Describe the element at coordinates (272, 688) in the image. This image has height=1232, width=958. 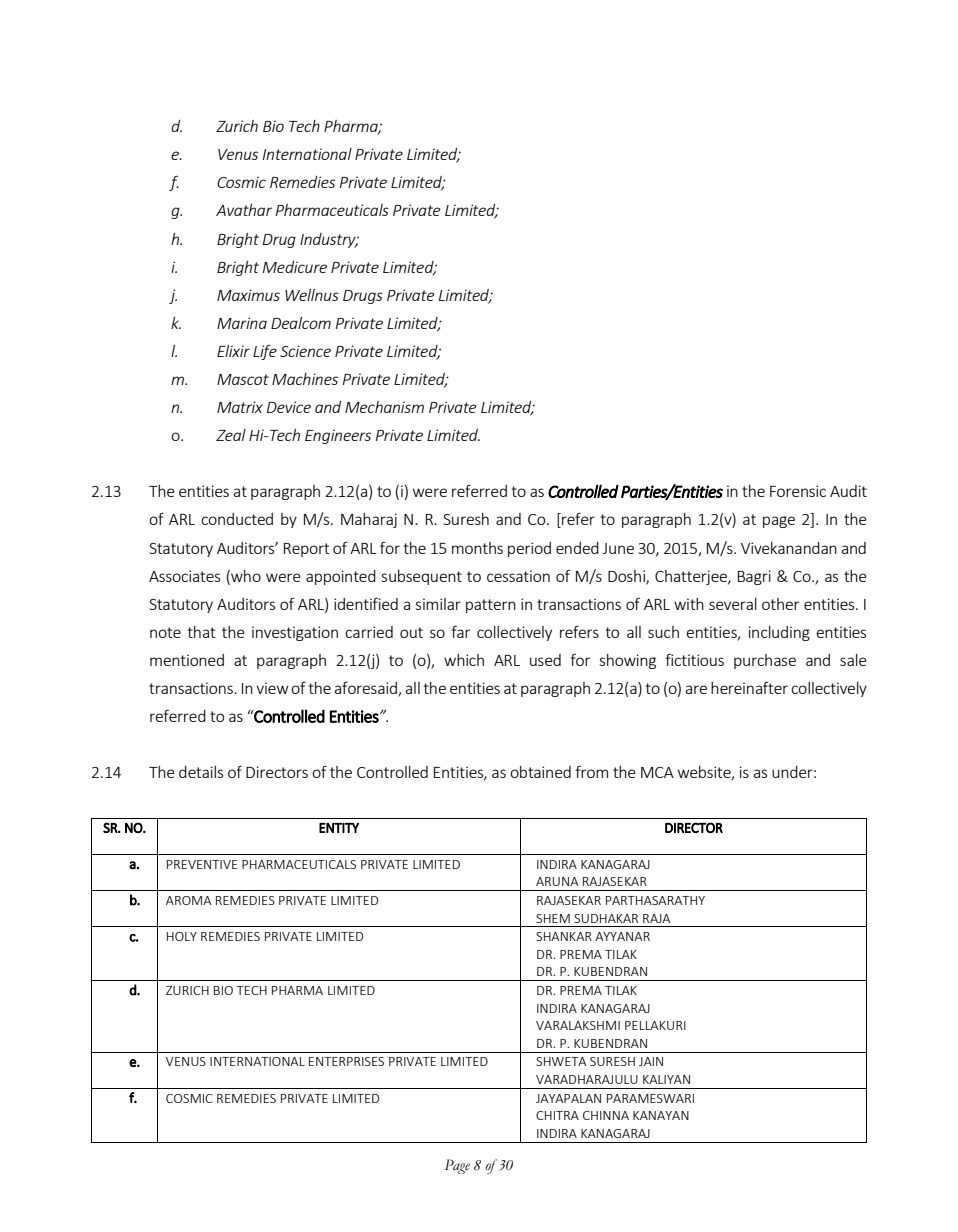
I see `view` at that location.
